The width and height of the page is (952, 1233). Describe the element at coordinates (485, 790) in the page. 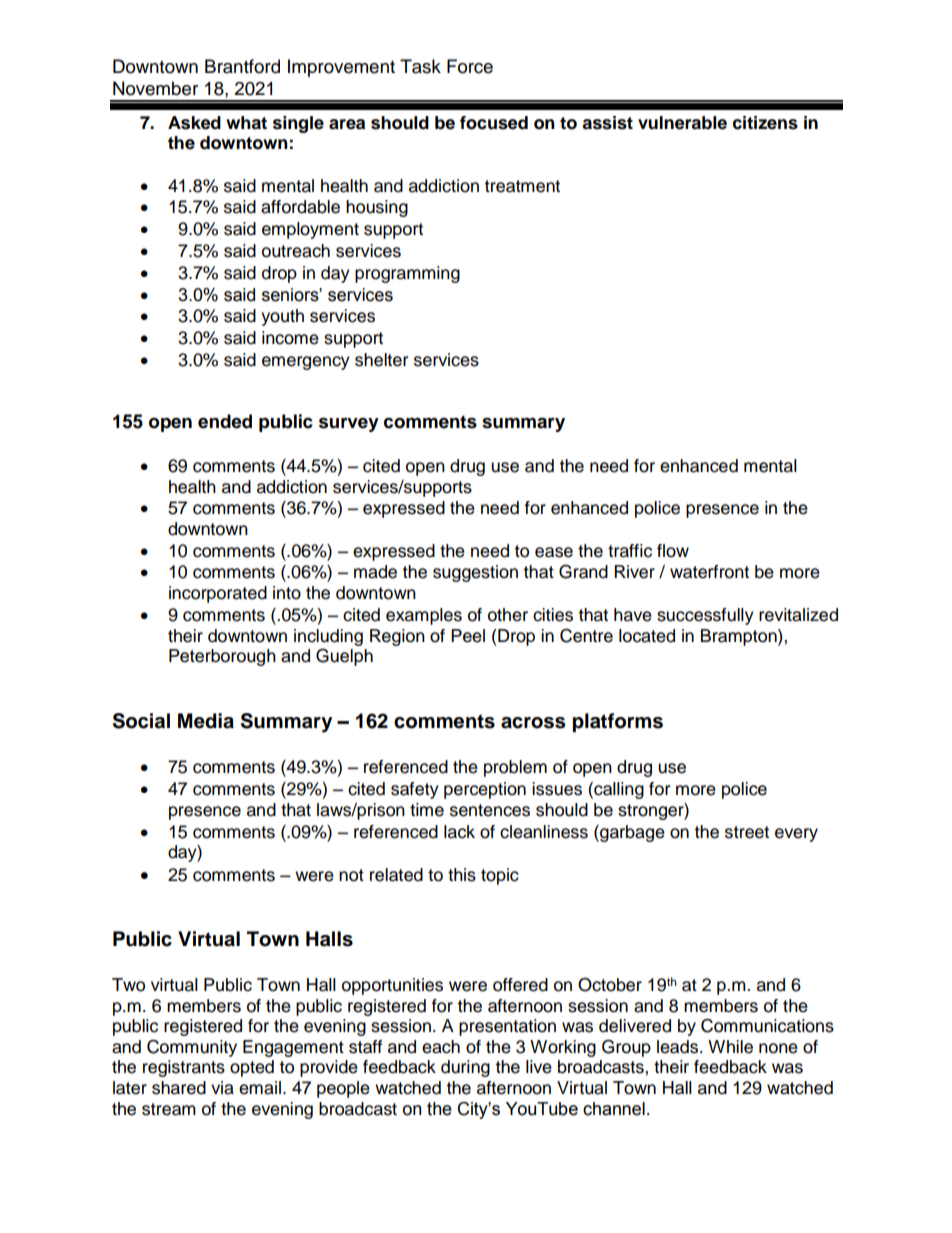

I see `perception` at that location.
